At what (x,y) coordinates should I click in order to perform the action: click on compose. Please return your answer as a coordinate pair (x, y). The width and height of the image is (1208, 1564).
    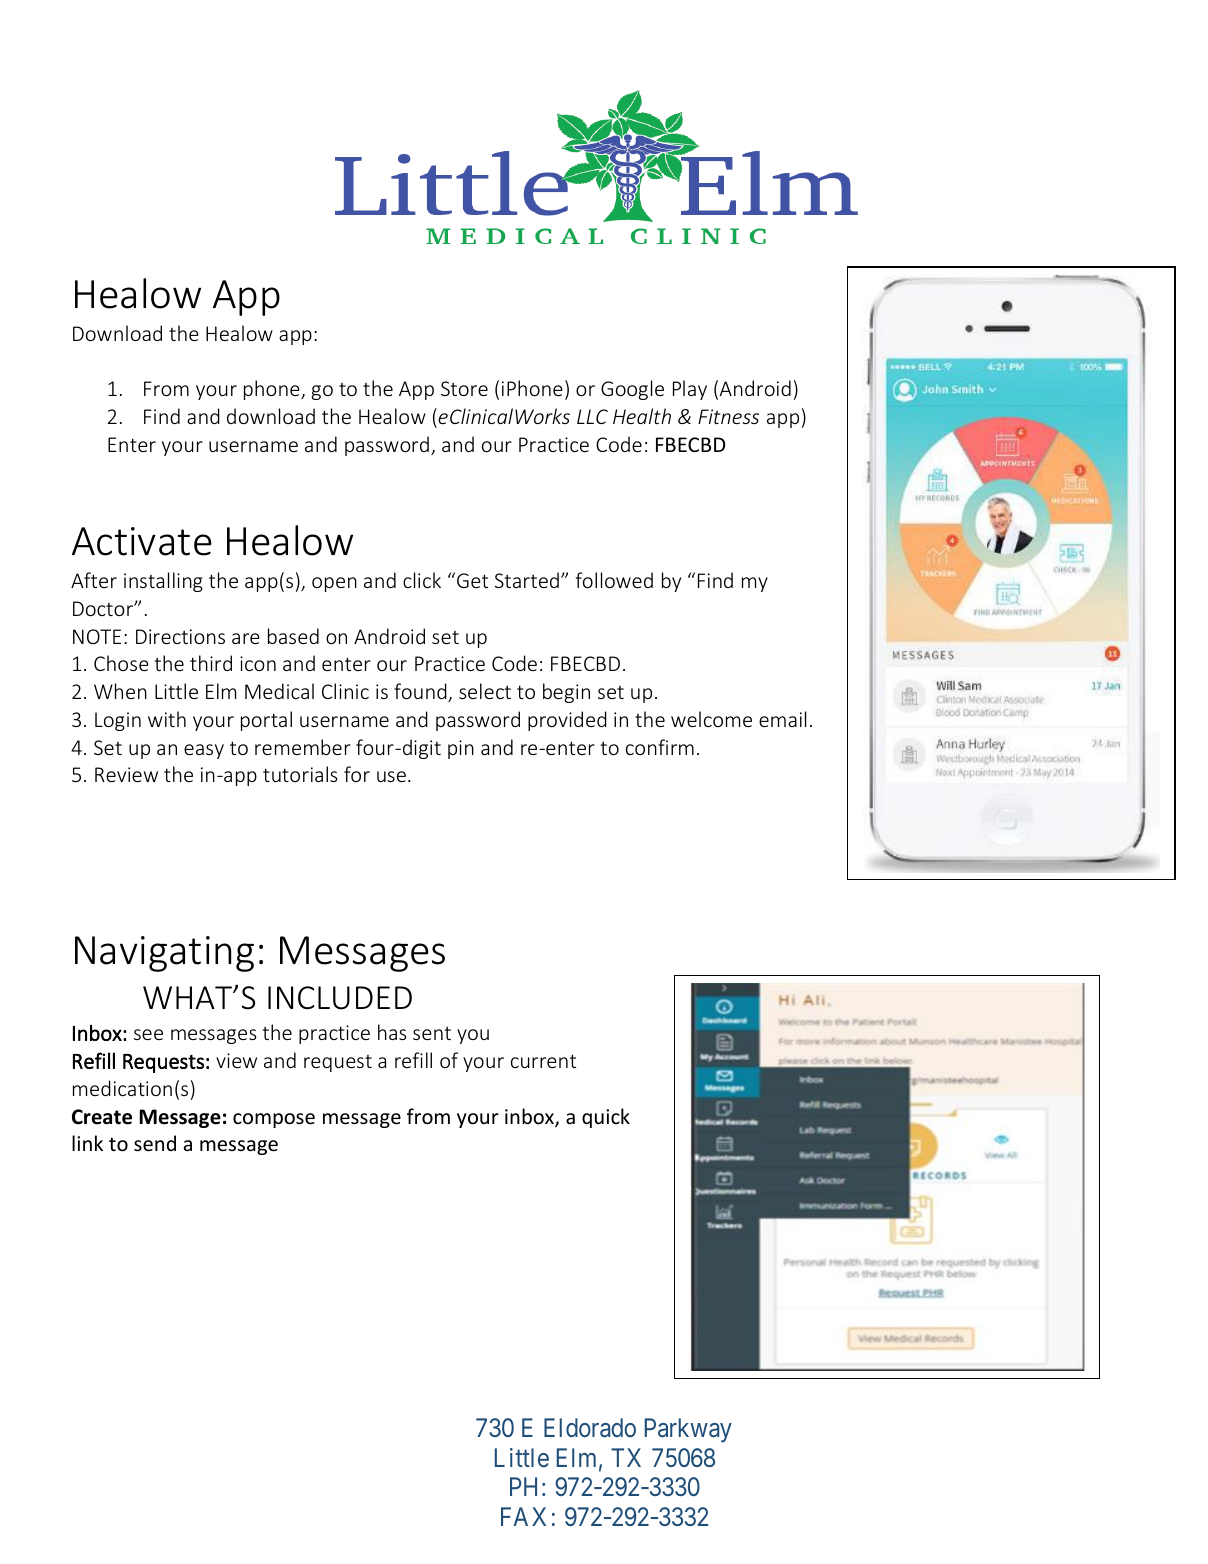
    Looking at the image, I should click on (274, 1120).
